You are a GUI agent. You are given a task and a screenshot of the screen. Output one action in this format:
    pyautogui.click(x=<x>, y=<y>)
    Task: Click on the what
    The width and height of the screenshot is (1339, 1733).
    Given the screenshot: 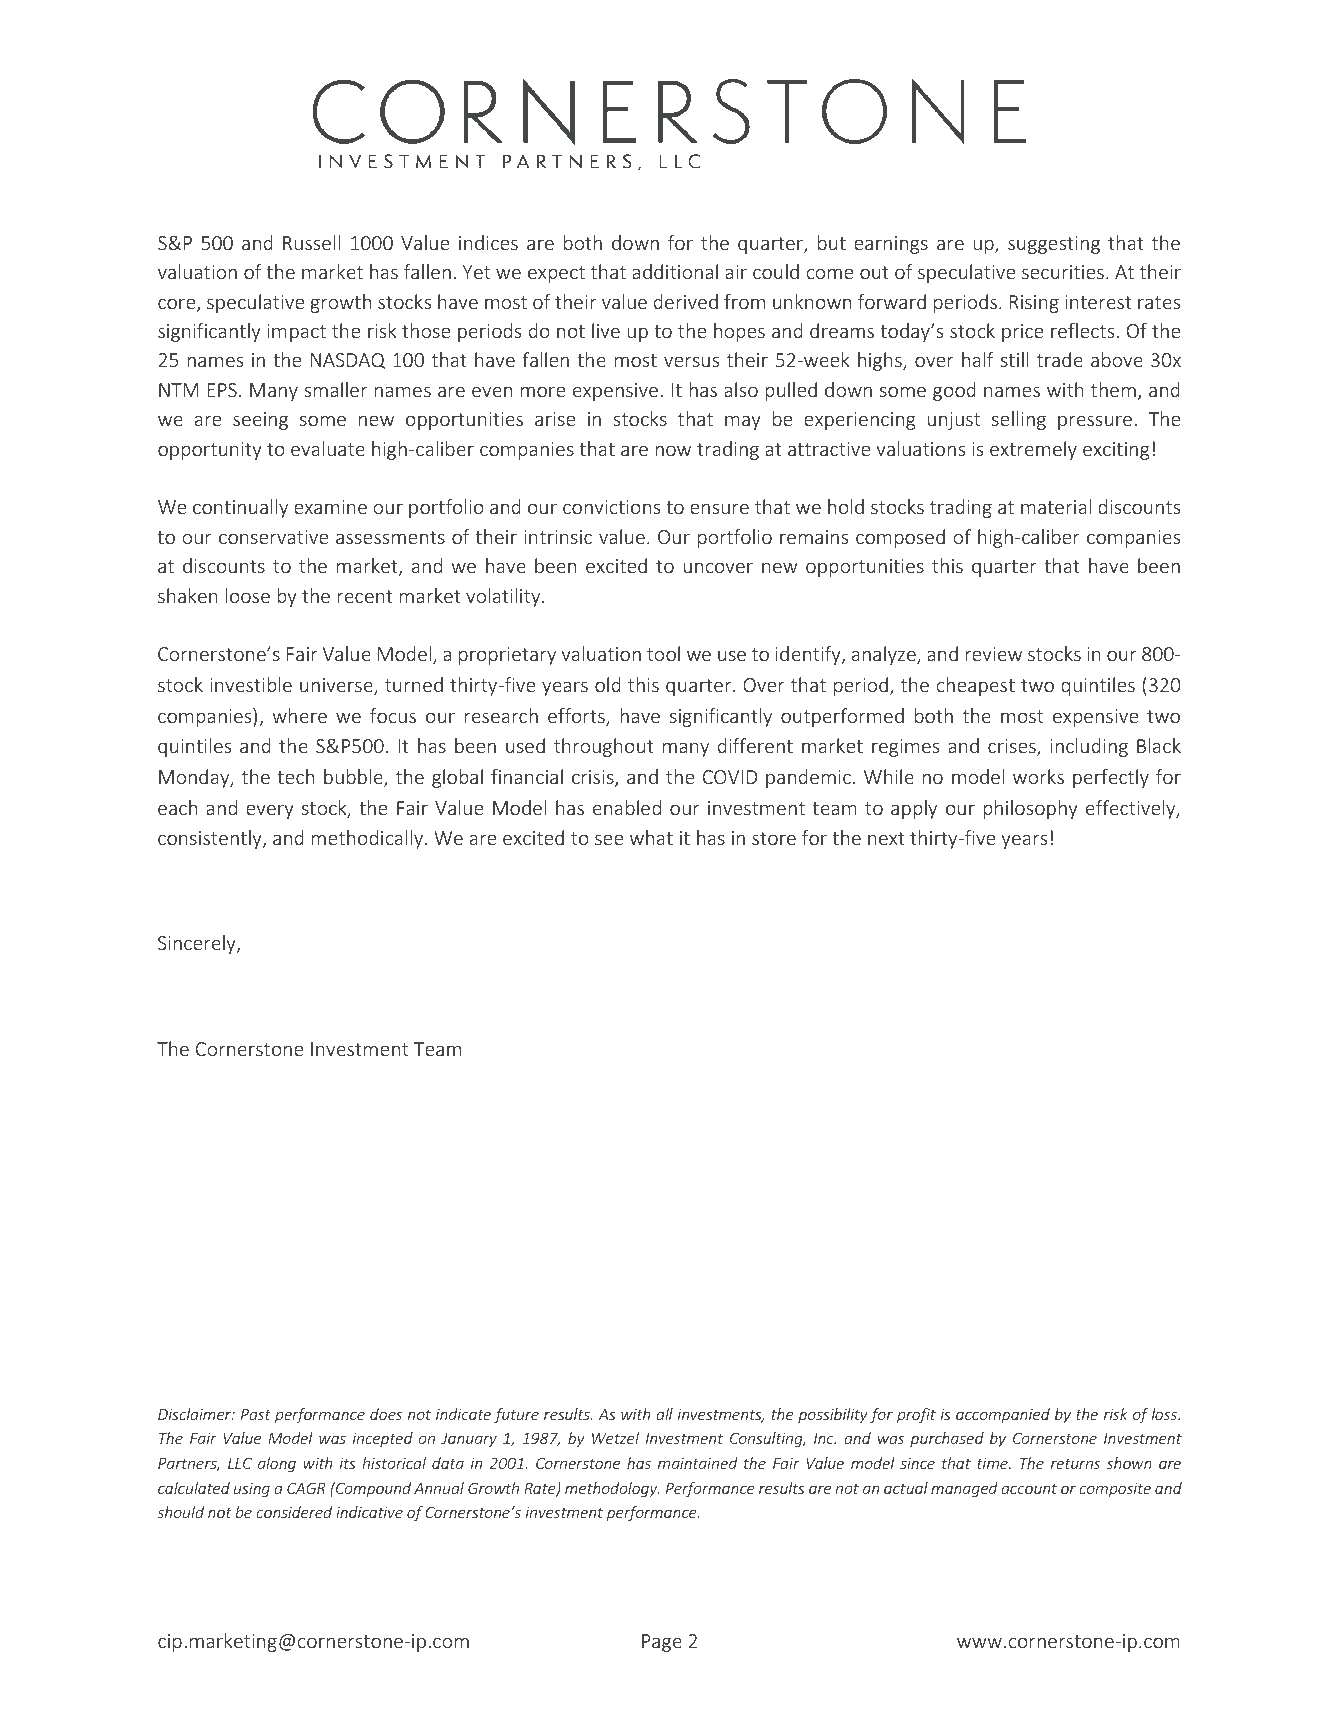 What is the action you would take?
    pyautogui.click(x=651, y=837)
